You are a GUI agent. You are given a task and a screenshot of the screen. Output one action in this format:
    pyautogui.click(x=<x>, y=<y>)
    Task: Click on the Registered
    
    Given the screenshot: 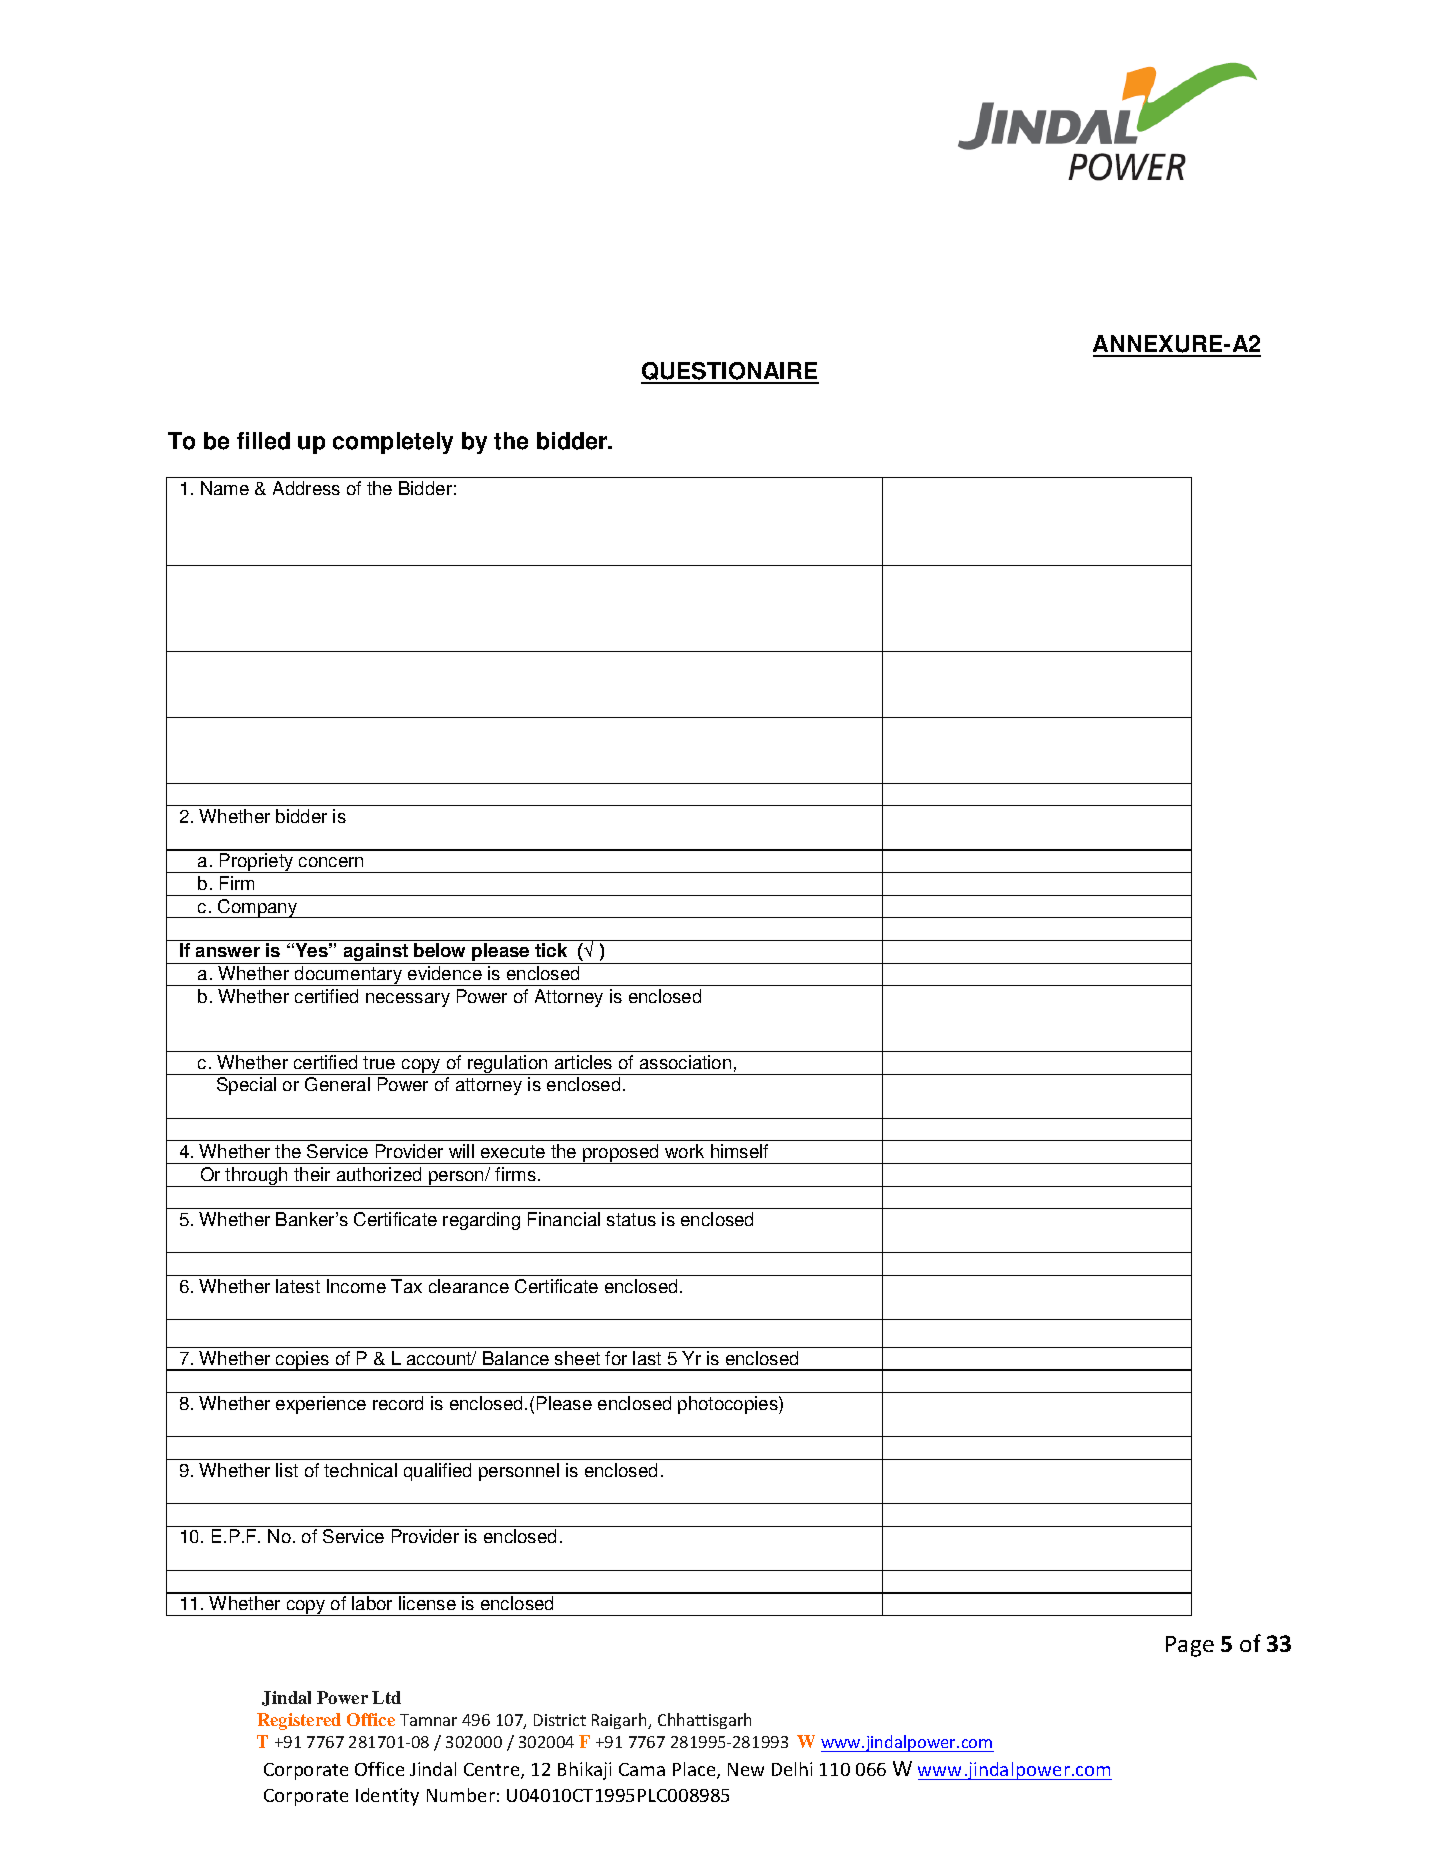 What is the action you would take?
    pyautogui.click(x=299, y=1721)
